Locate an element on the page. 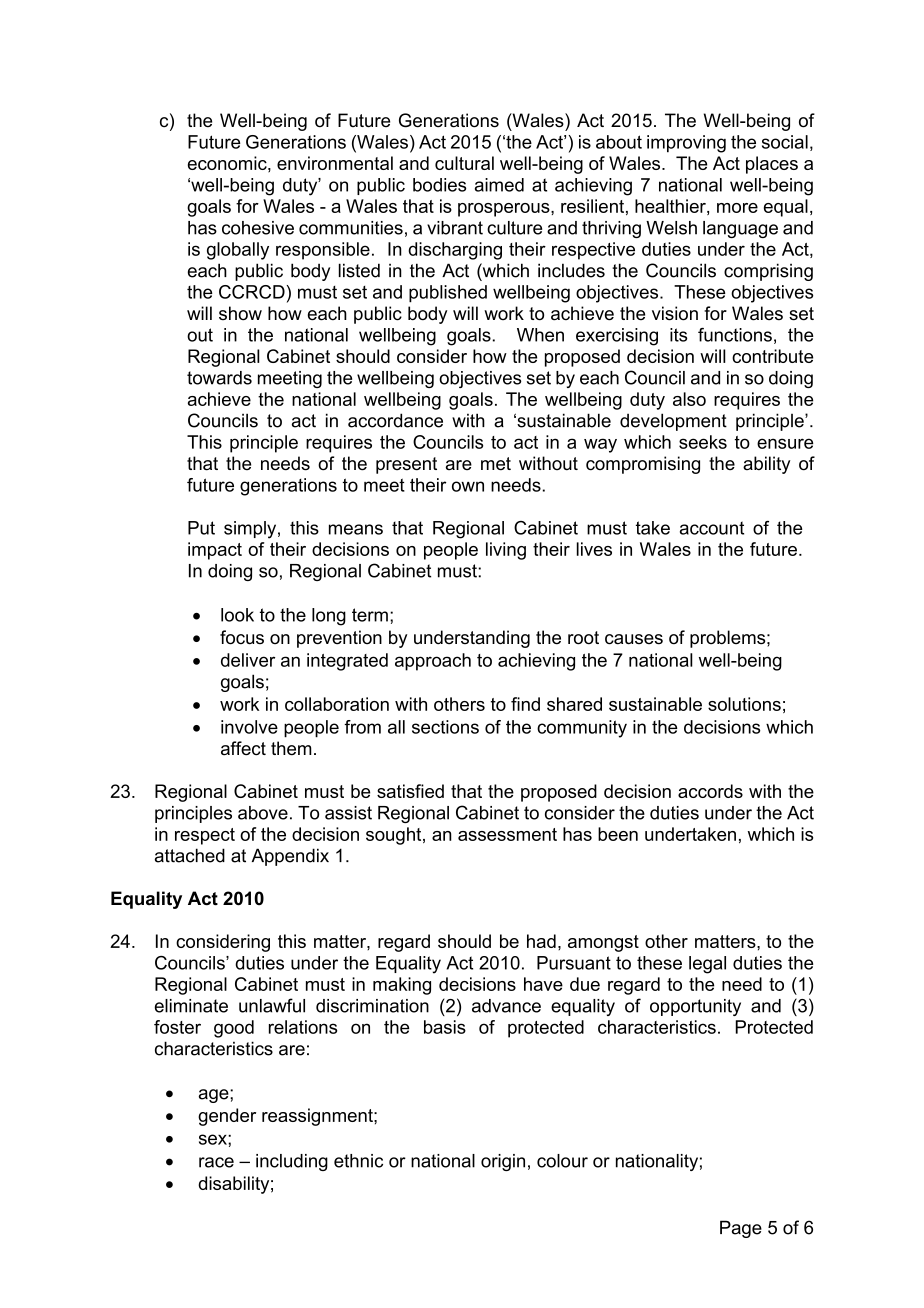  look is located at coordinates (237, 615).
